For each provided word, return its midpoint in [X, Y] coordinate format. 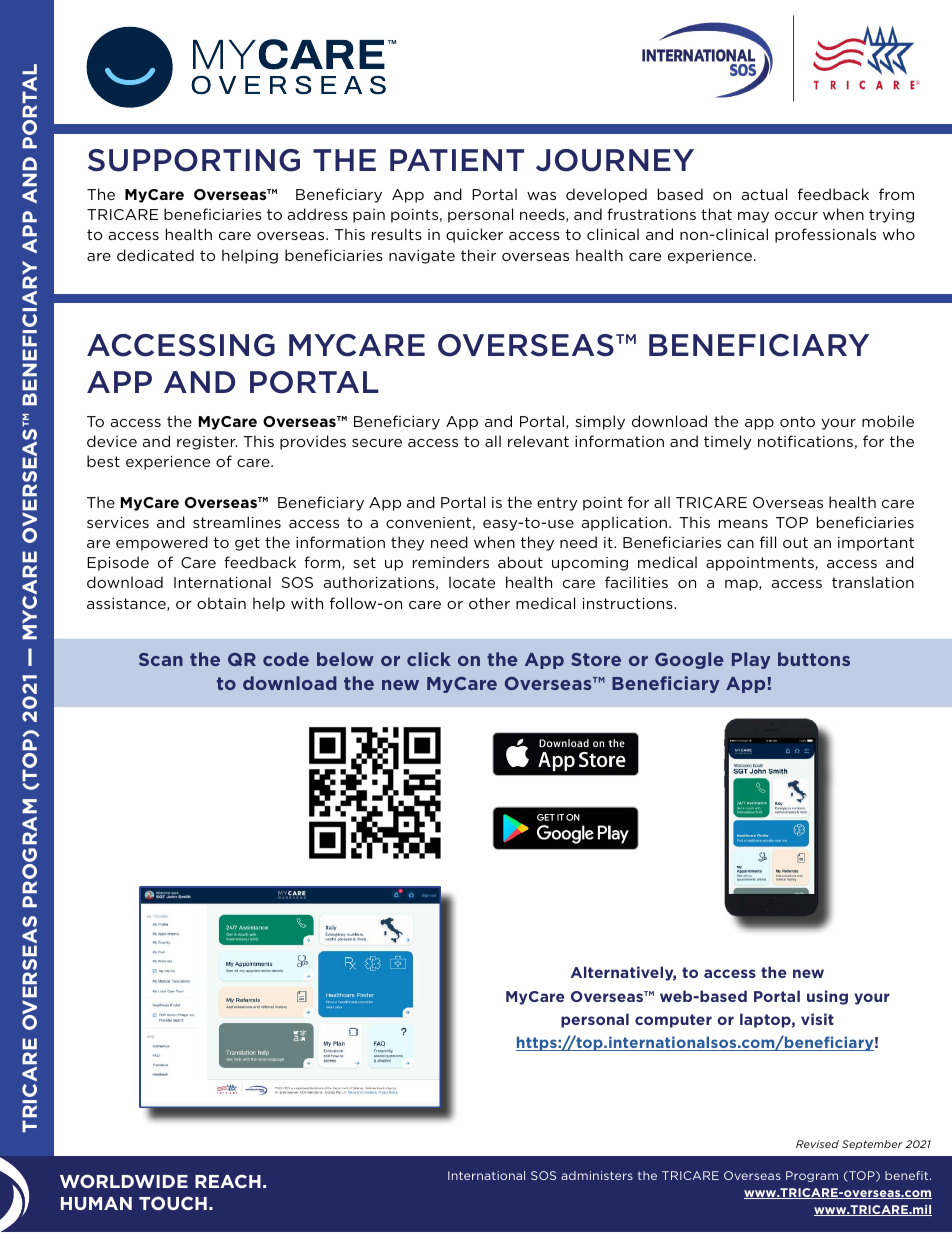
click [429, 659]
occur [796, 216]
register [207, 443]
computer [673, 1021]
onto [797, 421]
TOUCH [173, 1203]
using [827, 997]
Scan [161, 659]
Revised [817, 1144]
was [541, 196]
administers [597, 1175]
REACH [228, 1181]
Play [751, 660]
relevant [538, 441]
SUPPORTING [194, 160]
